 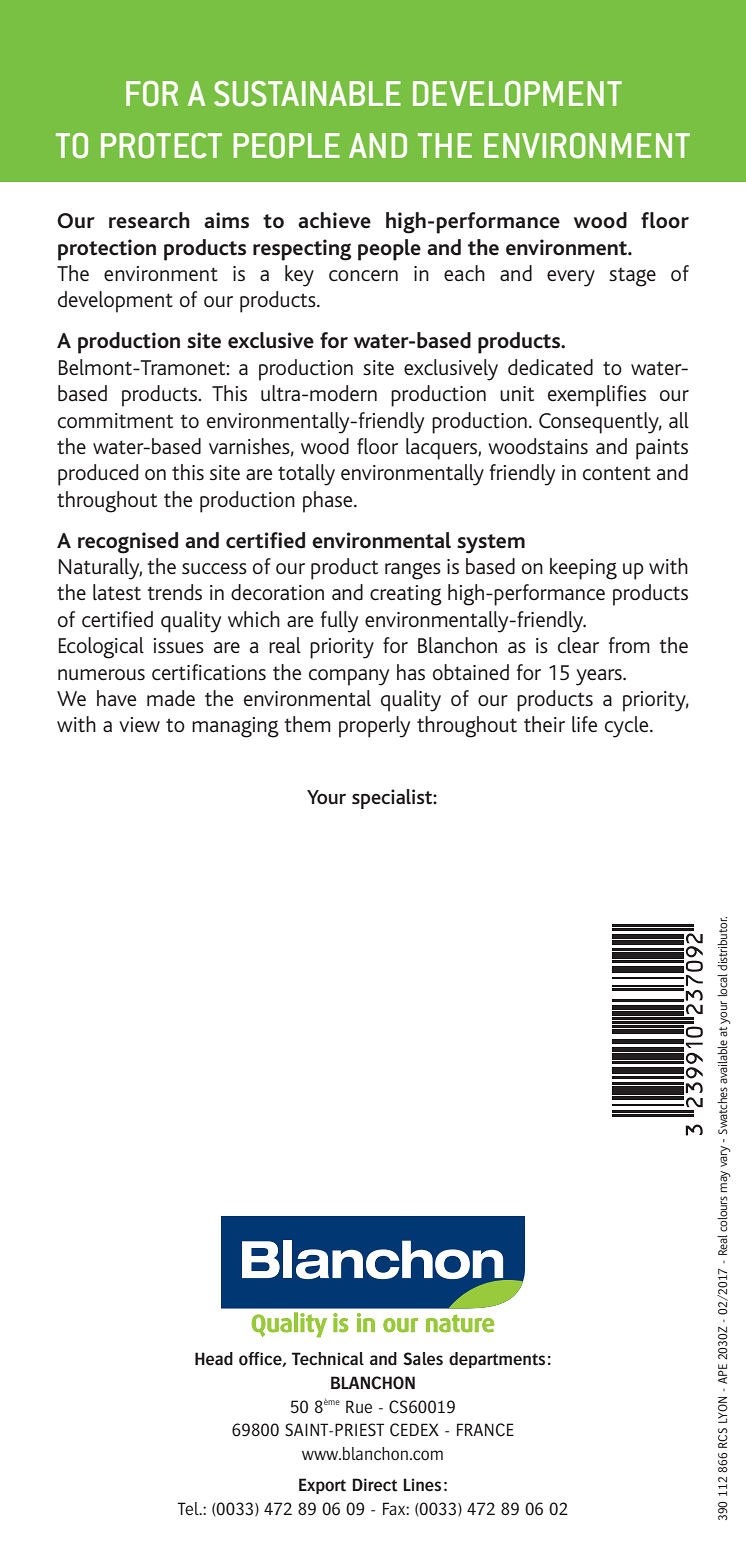 I want to click on FRANCE, so click(x=485, y=1430).
